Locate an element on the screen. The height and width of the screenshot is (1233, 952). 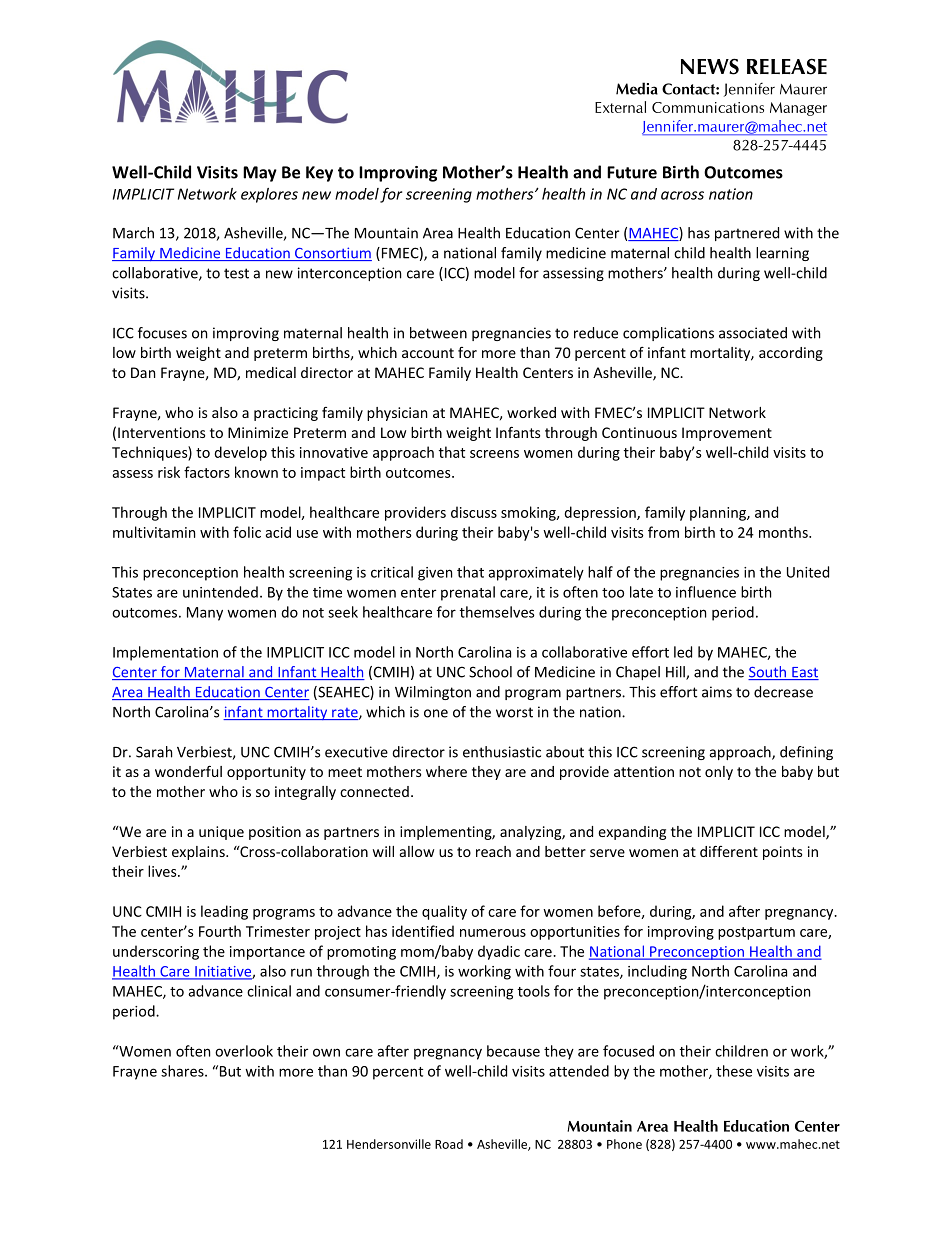
External is located at coordinates (620, 107).
